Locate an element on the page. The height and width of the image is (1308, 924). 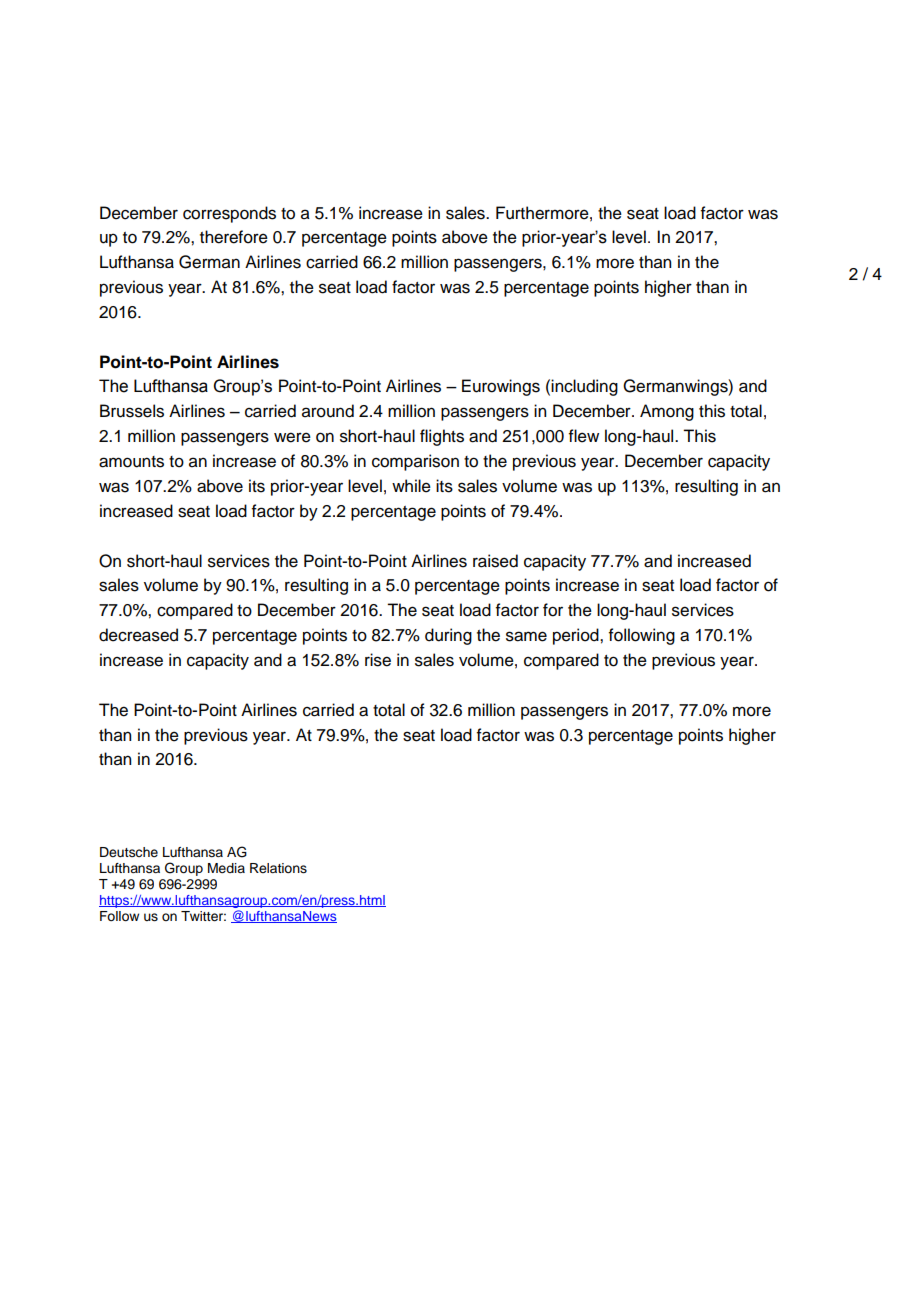
corresponds is located at coordinates (229, 214).
